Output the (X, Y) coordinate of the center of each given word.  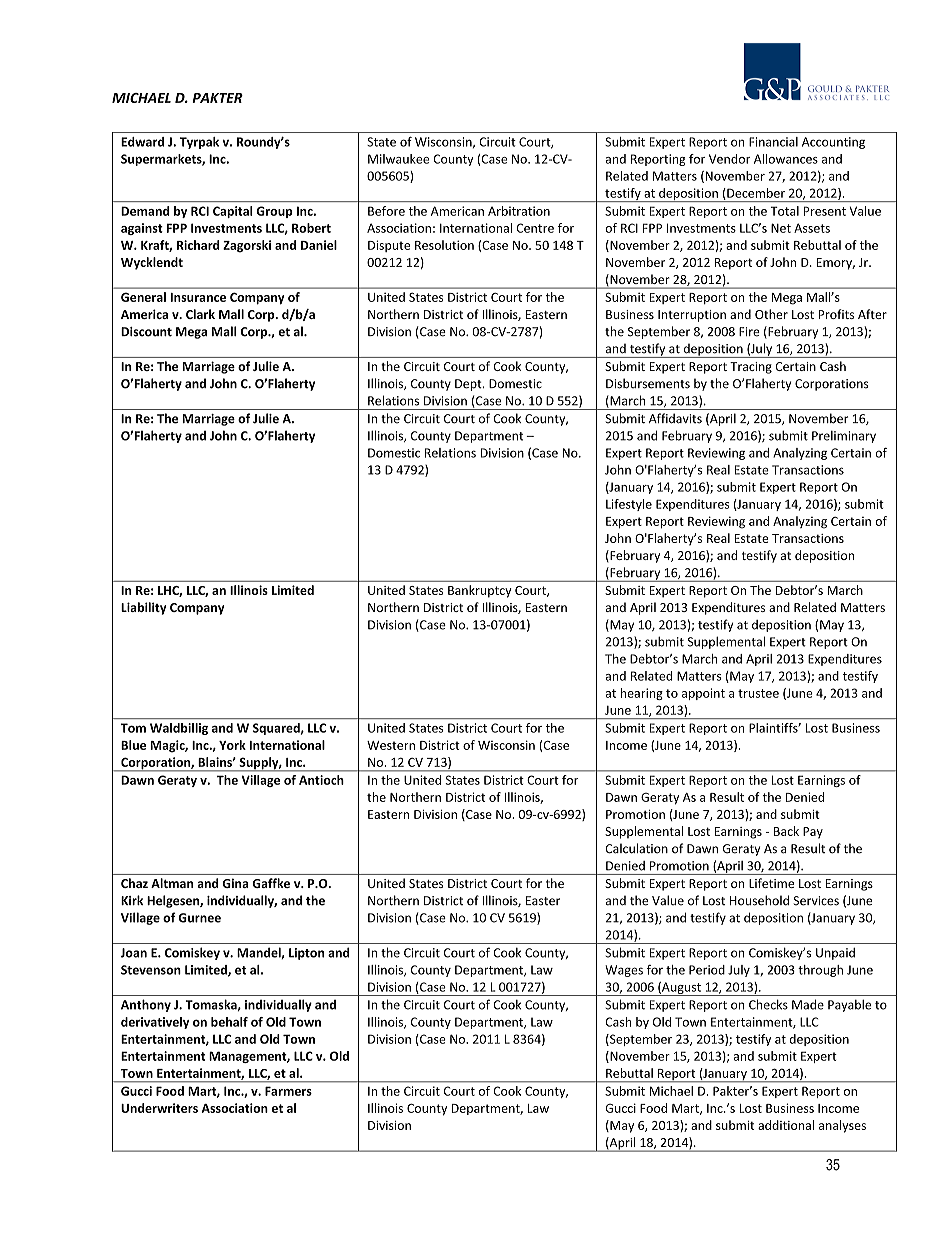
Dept (469, 385)
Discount (146, 332)
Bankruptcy (479, 591)
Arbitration (519, 211)
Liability (143, 608)
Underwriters (159, 1108)
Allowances (786, 159)
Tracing (751, 368)
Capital (233, 212)
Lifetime (771, 883)
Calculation (637, 848)
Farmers (288, 1091)
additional (786, 1125)
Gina (235, 883)
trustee (758, 693)
